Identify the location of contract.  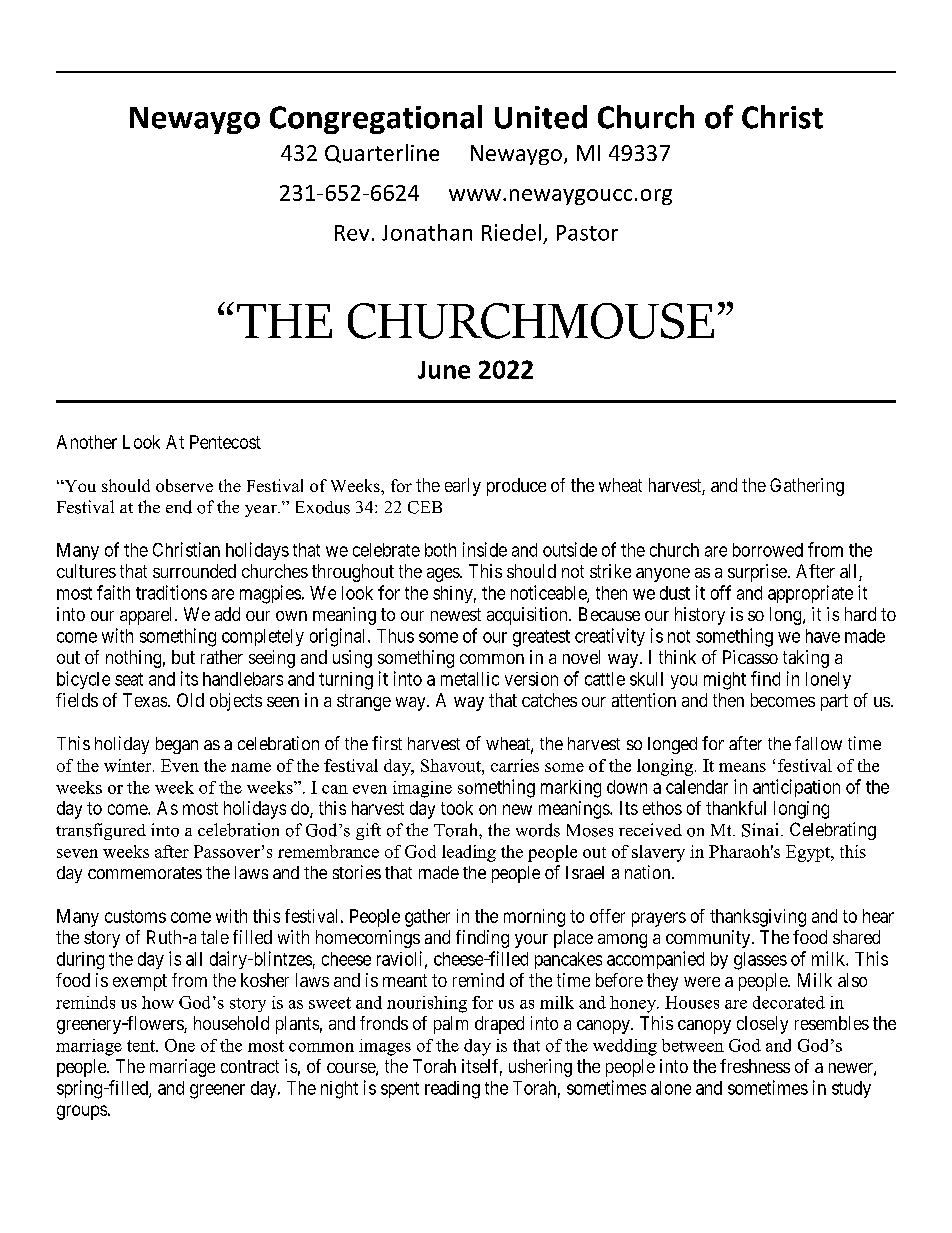
(250, 1066).
